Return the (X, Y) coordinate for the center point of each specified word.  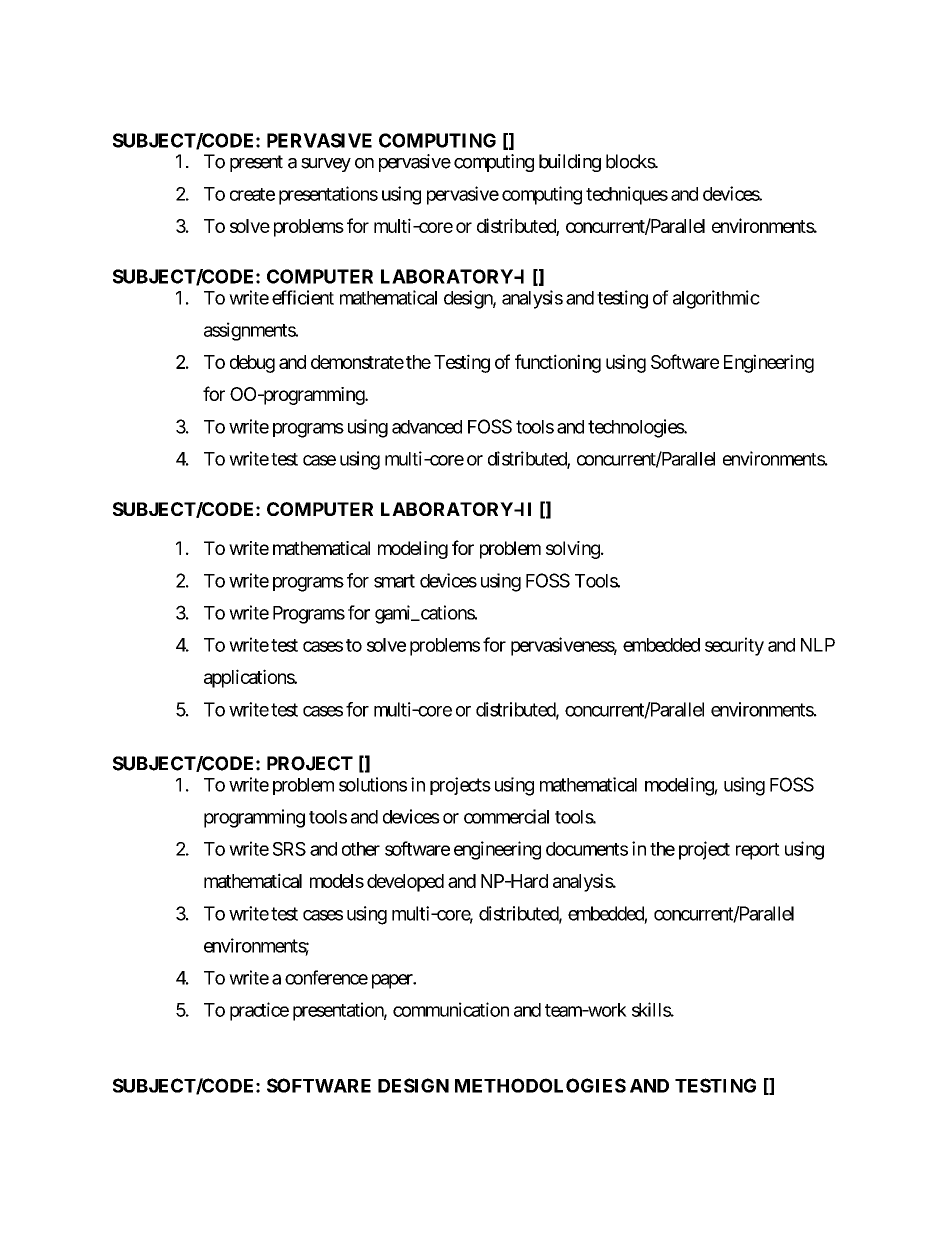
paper (393, 981)
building (570, 163)
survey (326, 165)
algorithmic (716, 299)
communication (451, 1009)
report (758, 851)
